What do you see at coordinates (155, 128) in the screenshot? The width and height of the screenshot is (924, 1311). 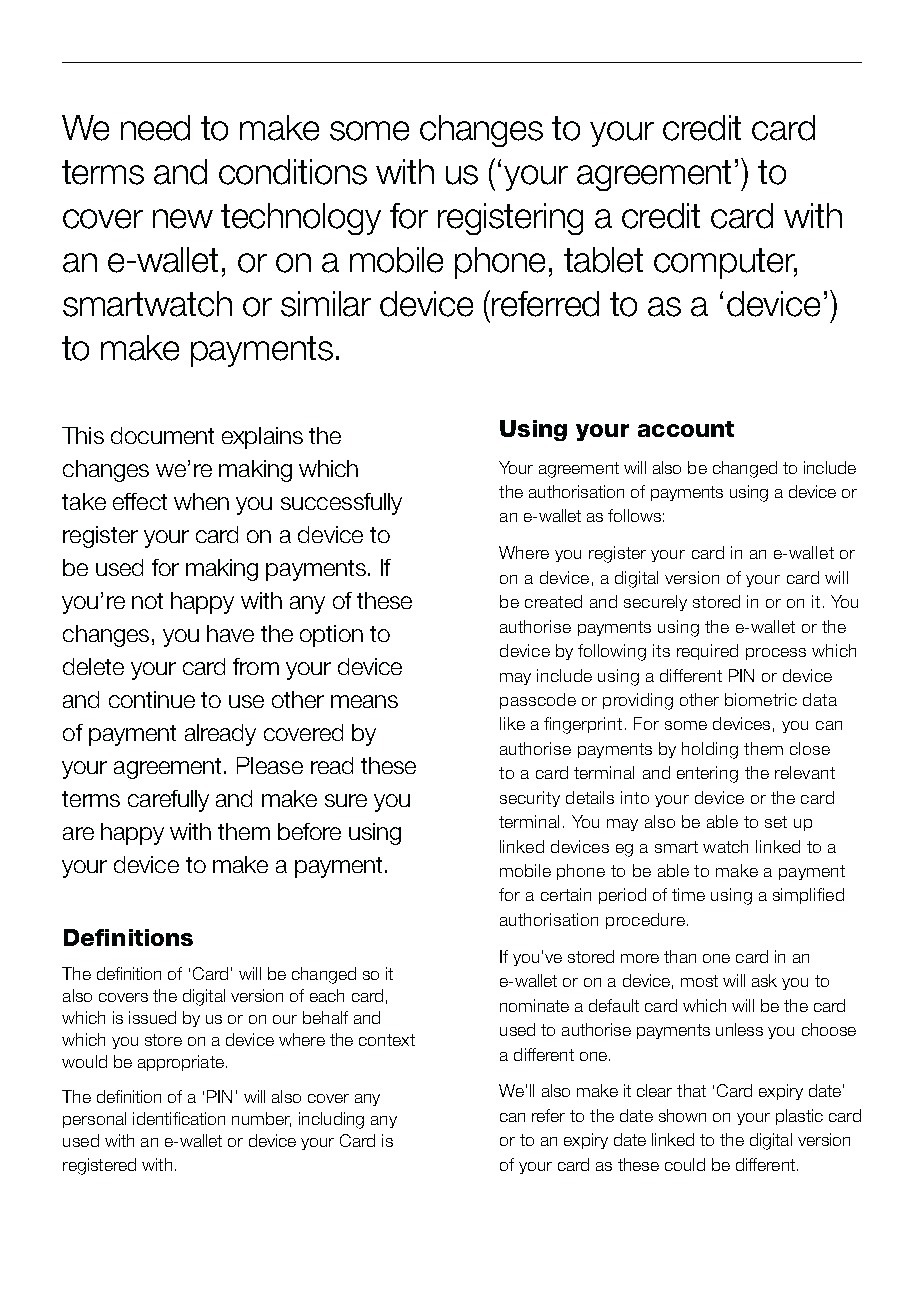 I see `need` at bounding box center [155, 128].
